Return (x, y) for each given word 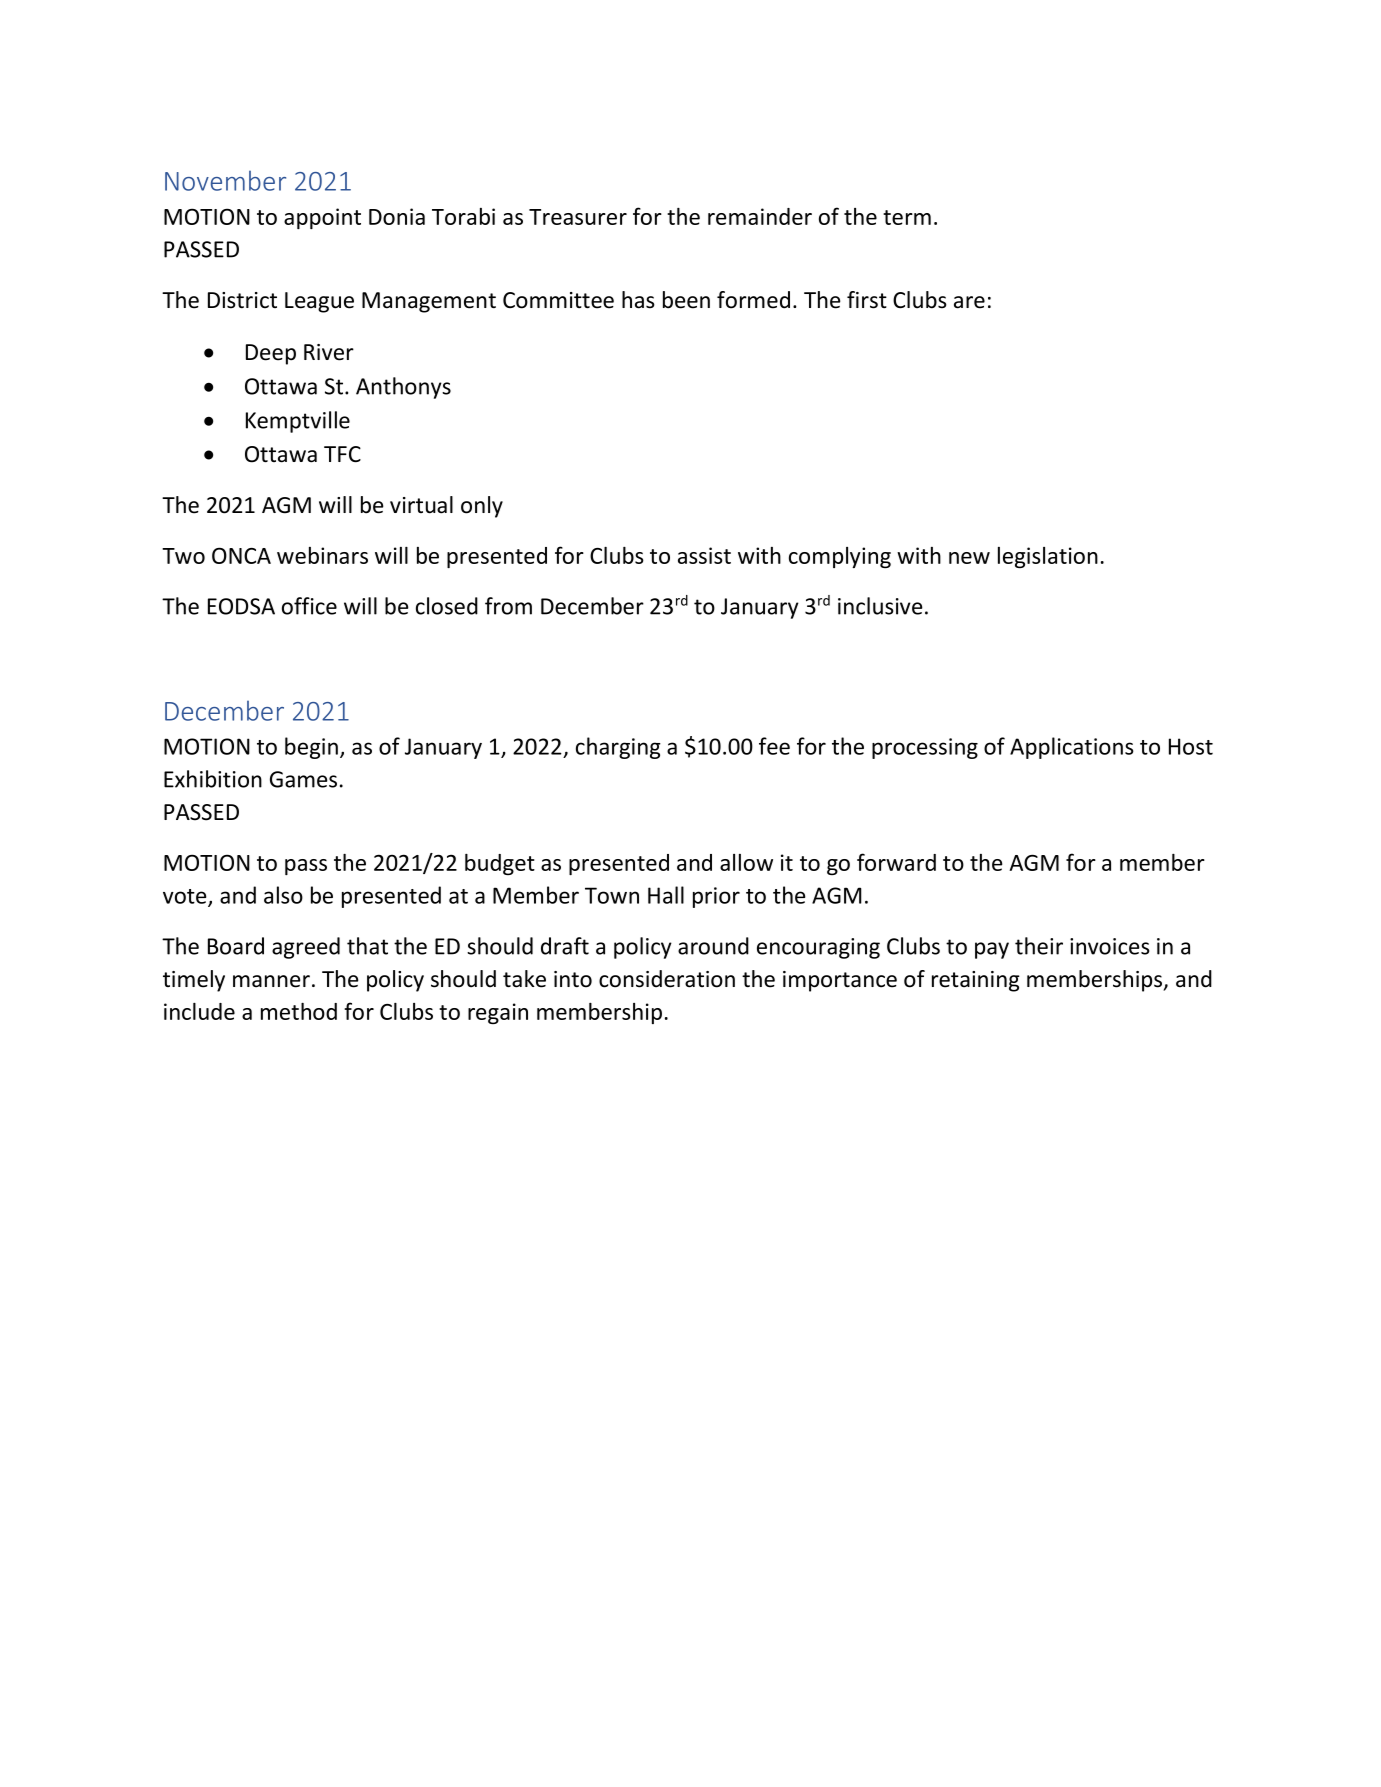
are (969, 302)
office (309, 606)
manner (271, 981)
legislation (1048, 557)
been (686, 300)
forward (896, 862)
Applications (1072, 748)
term (907, 217)
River (329, 352)
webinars (322, 555)
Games (303, 779)
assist (704, 555)
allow (746, 862)
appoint (322, 218)
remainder (760, 216)
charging (618, 748)
